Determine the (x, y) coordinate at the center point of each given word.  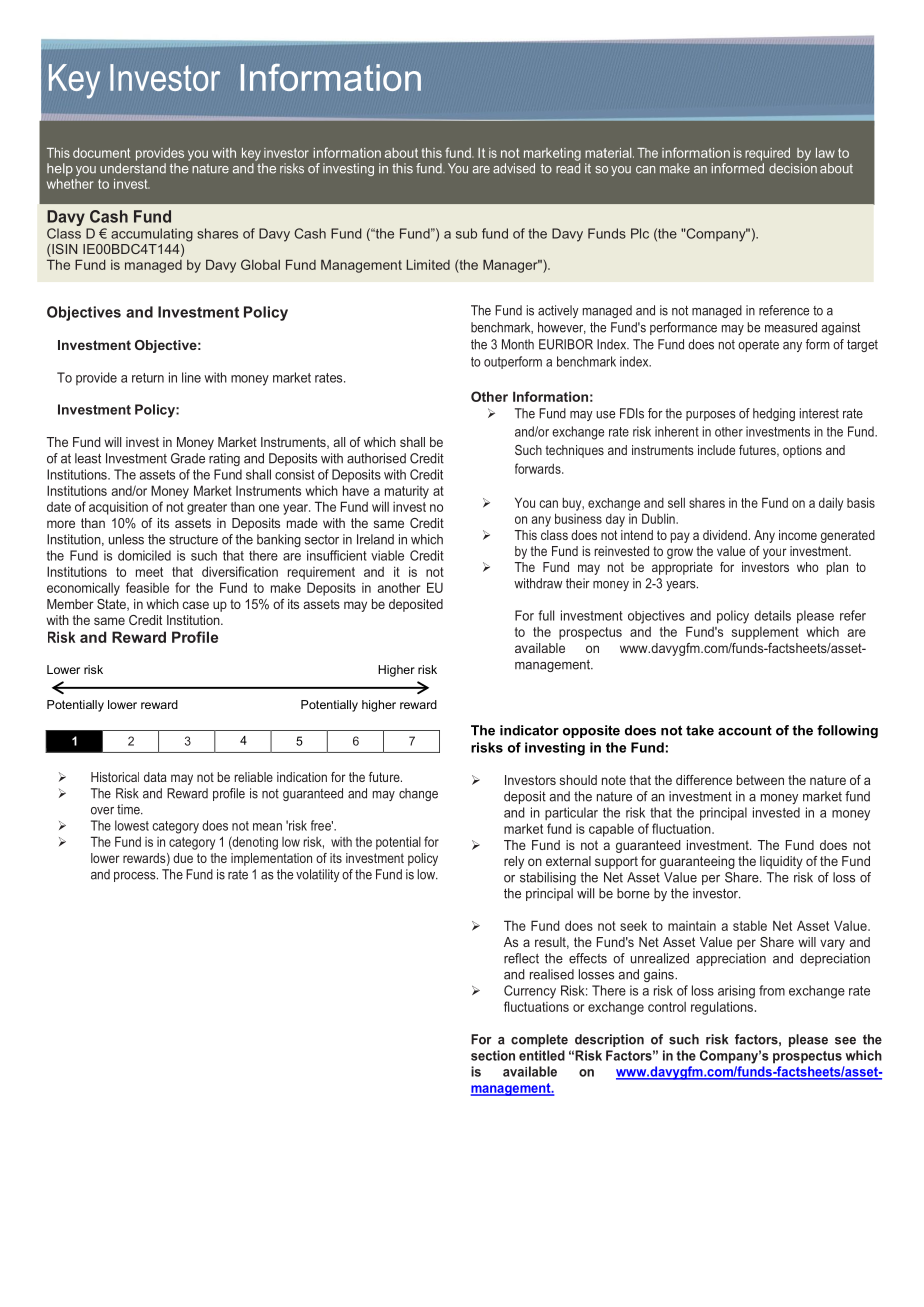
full (546, 615)
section (493, 1055)
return (148, 378)
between (760, 780)
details (772, 615)
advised (514, 168)
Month (518, 344)
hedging (774, 414)
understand (133, 168)
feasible (147, 587)
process (136, 877)
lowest (132, 825)
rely (514, 862)
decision (793, 168)
